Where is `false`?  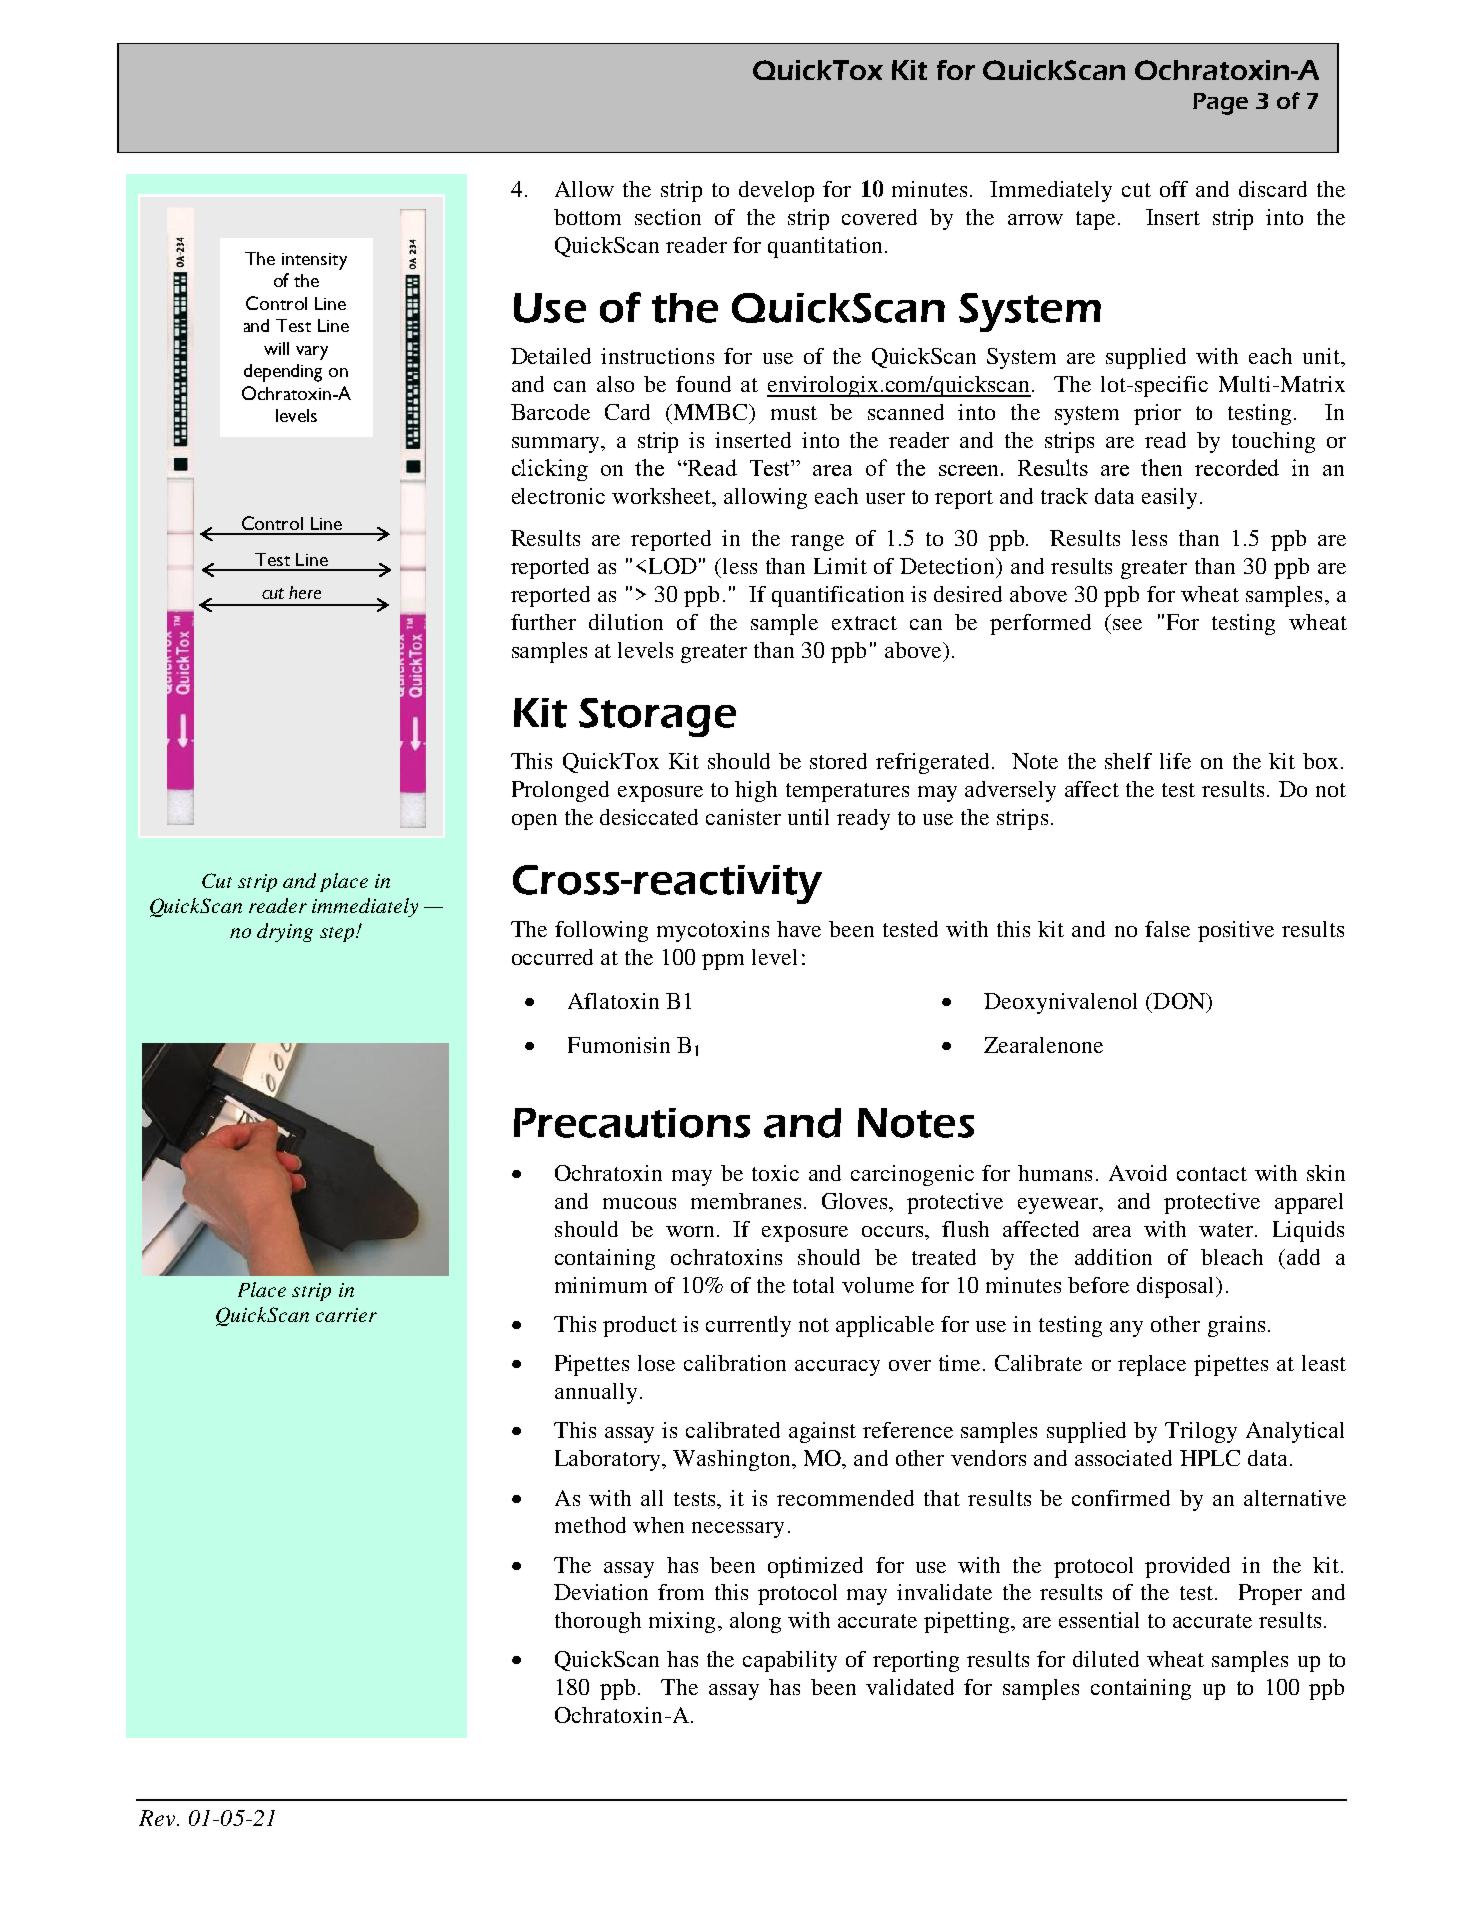 false is located at coordinates (1167, 929).
